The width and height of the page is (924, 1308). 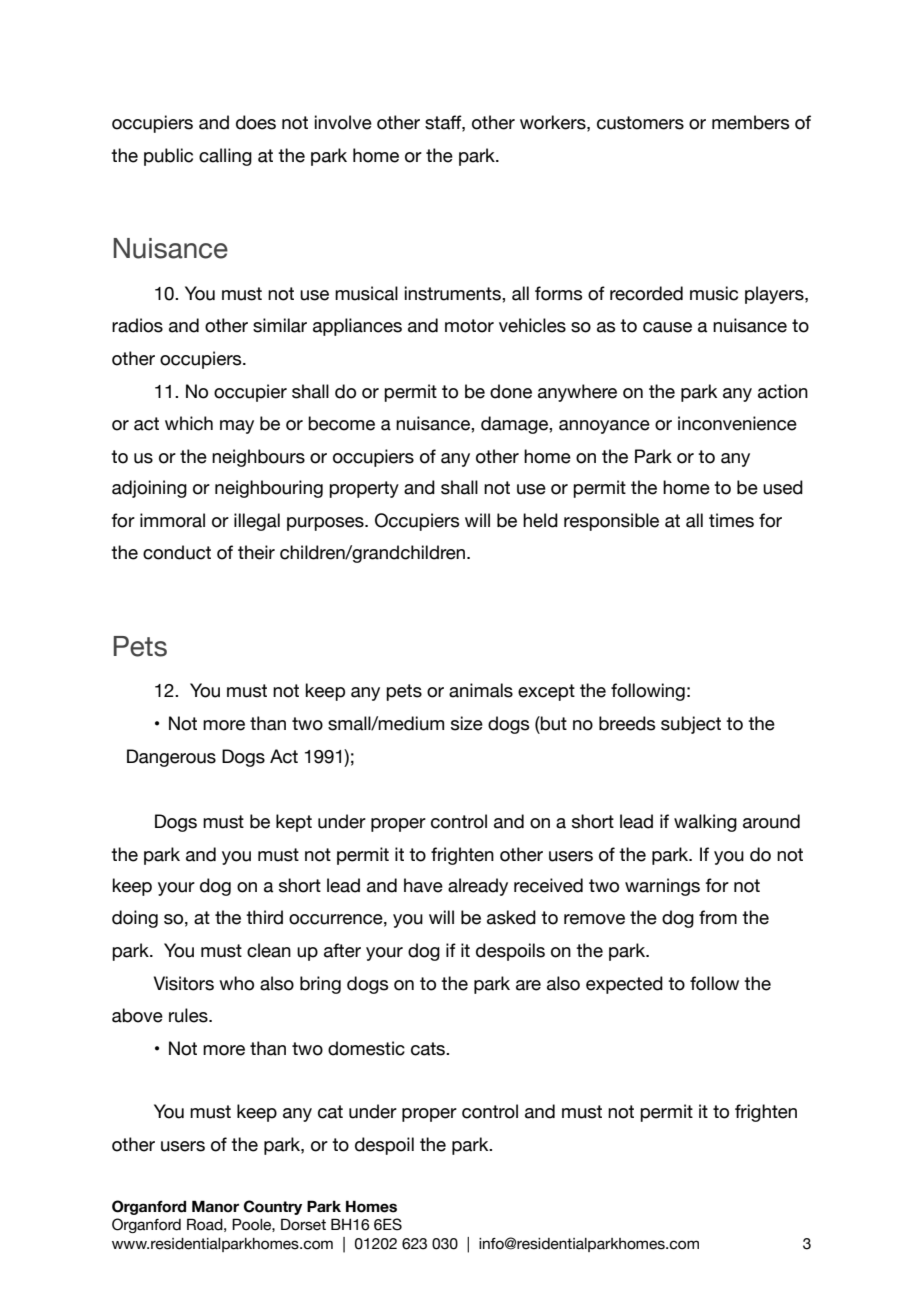 What do you see at coordinates (343, 122) in the page?
I see `involve` at bounding box center [343, 122].
